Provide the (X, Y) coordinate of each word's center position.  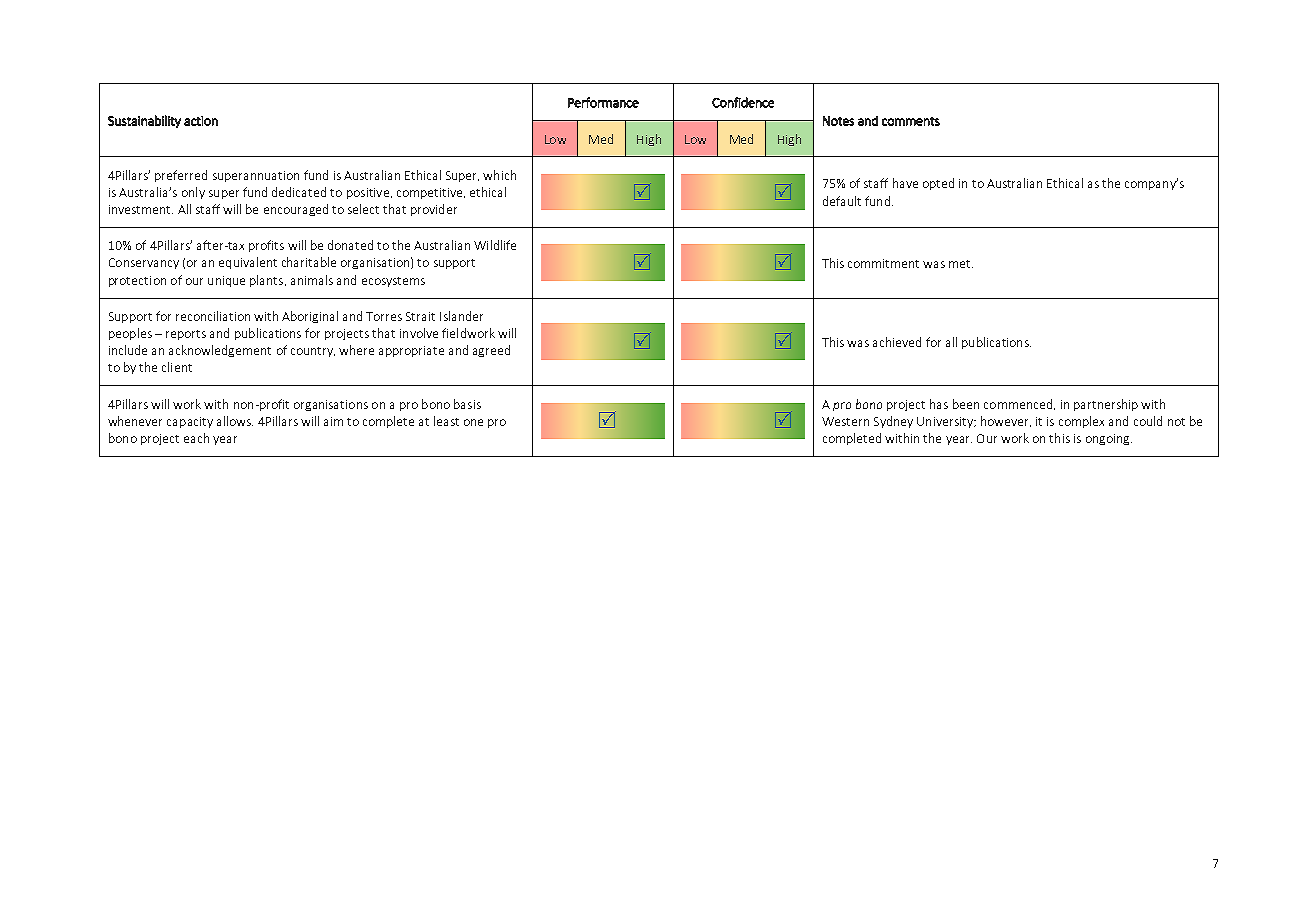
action (201, 121)
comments (911, 121)
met (961, 264)
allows (235, 421)
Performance (603, 102)
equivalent (248, 263)
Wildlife (495, 245)
